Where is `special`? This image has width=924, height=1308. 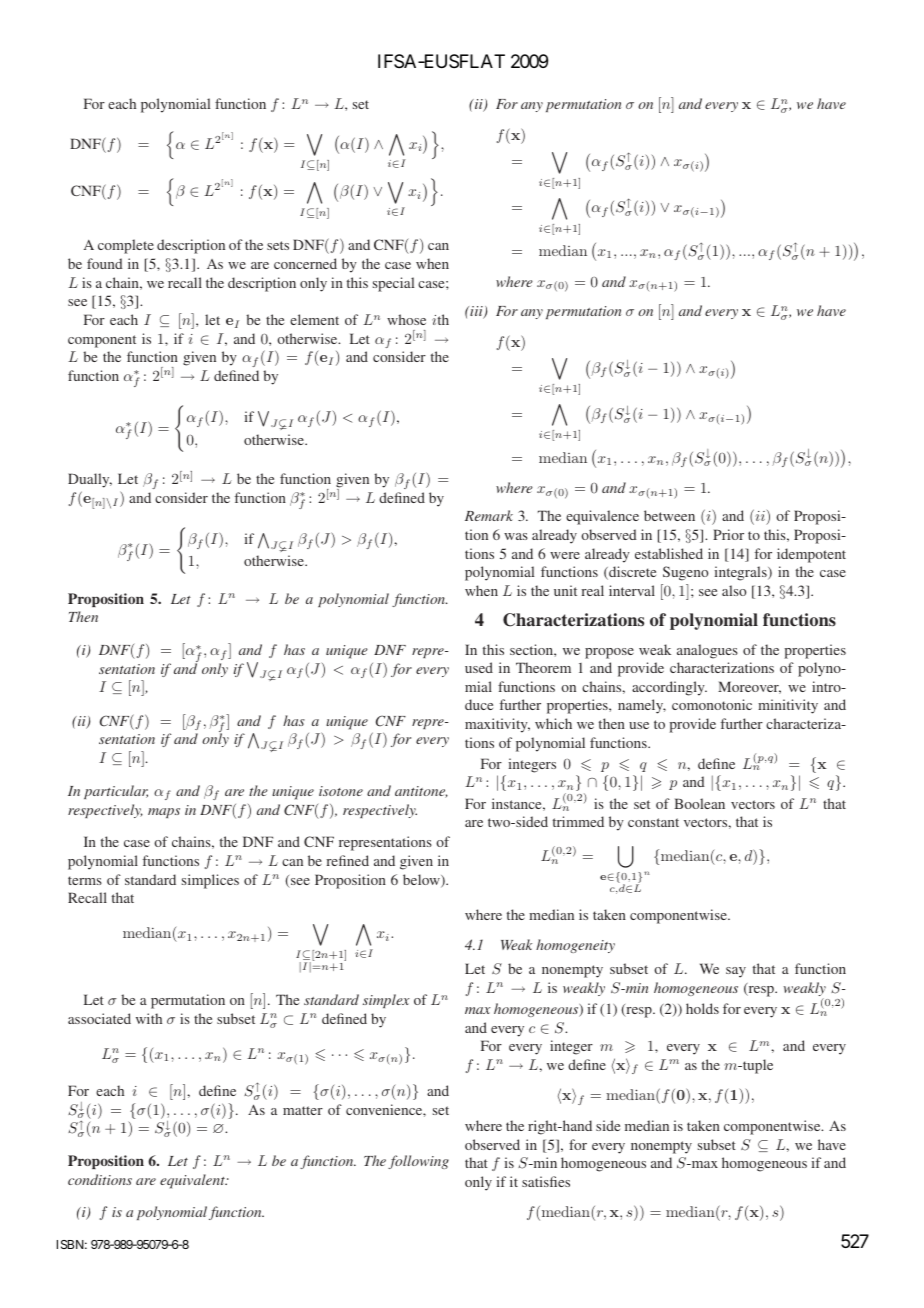 special is located at coordinates (393, 284).
